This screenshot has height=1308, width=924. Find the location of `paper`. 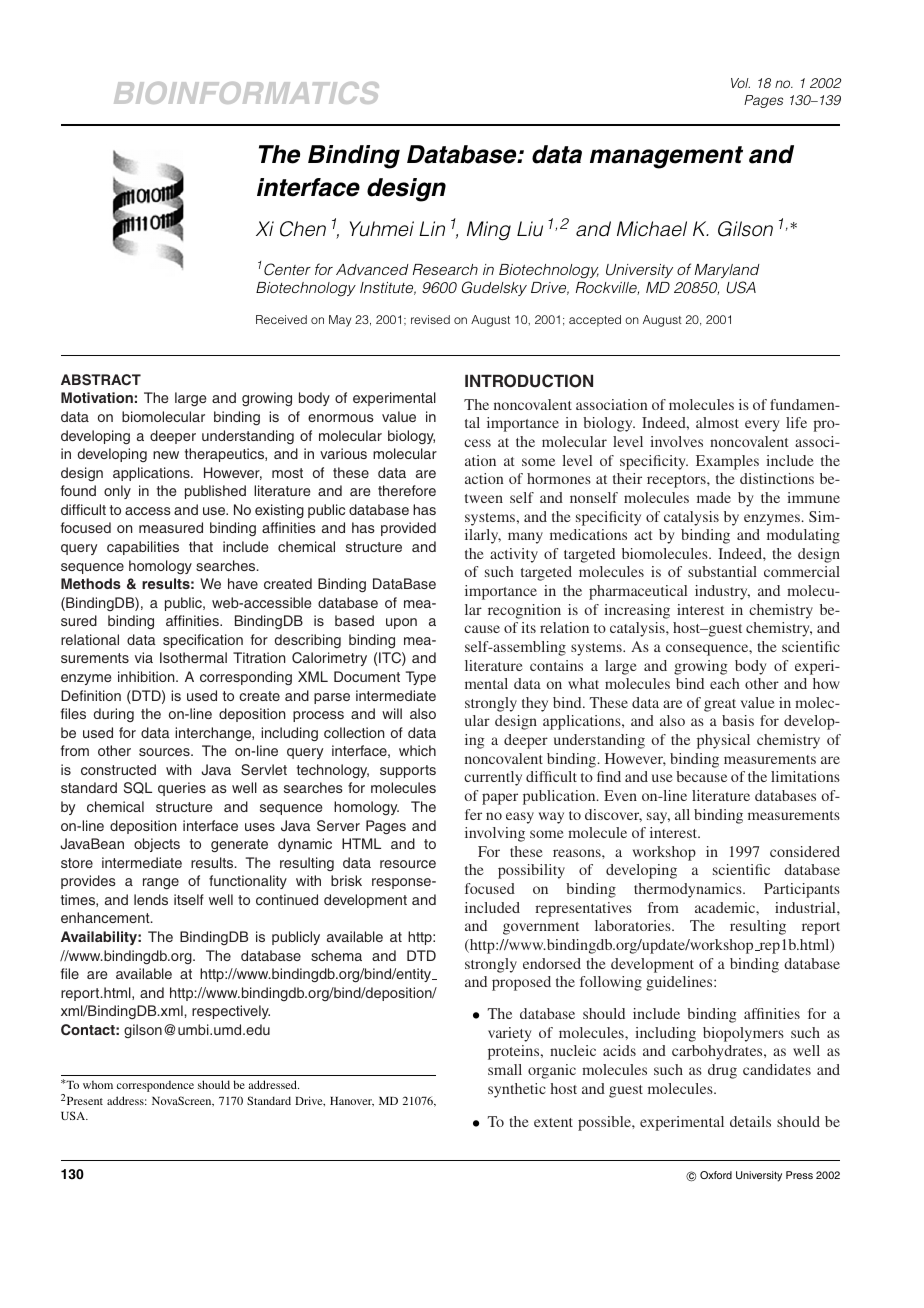

paper is located at coordinates (500, 799).
